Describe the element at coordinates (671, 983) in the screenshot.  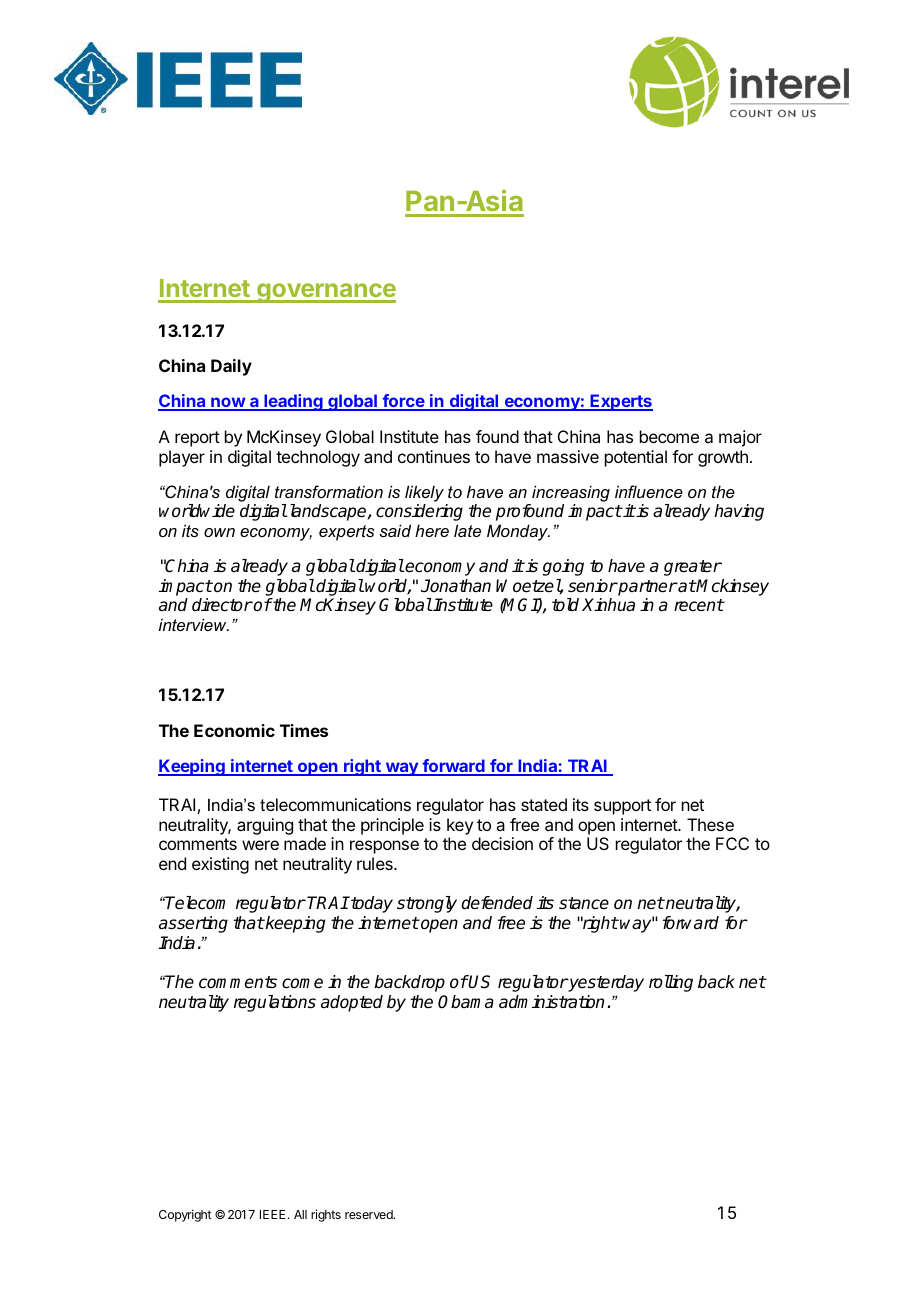
I see `rolling` at that location.
